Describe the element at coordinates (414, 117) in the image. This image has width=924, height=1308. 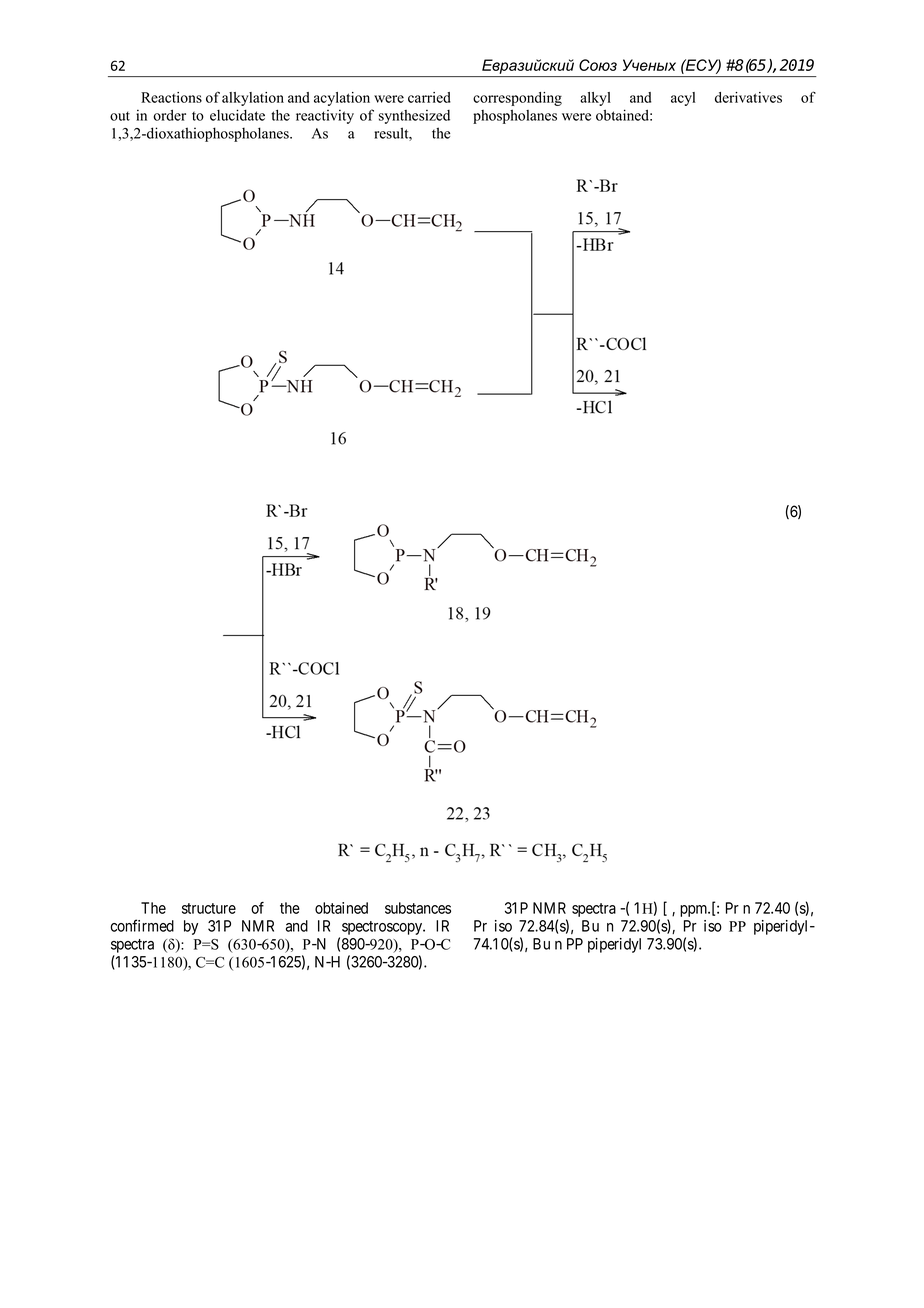
I see `synthesized` at that location.
